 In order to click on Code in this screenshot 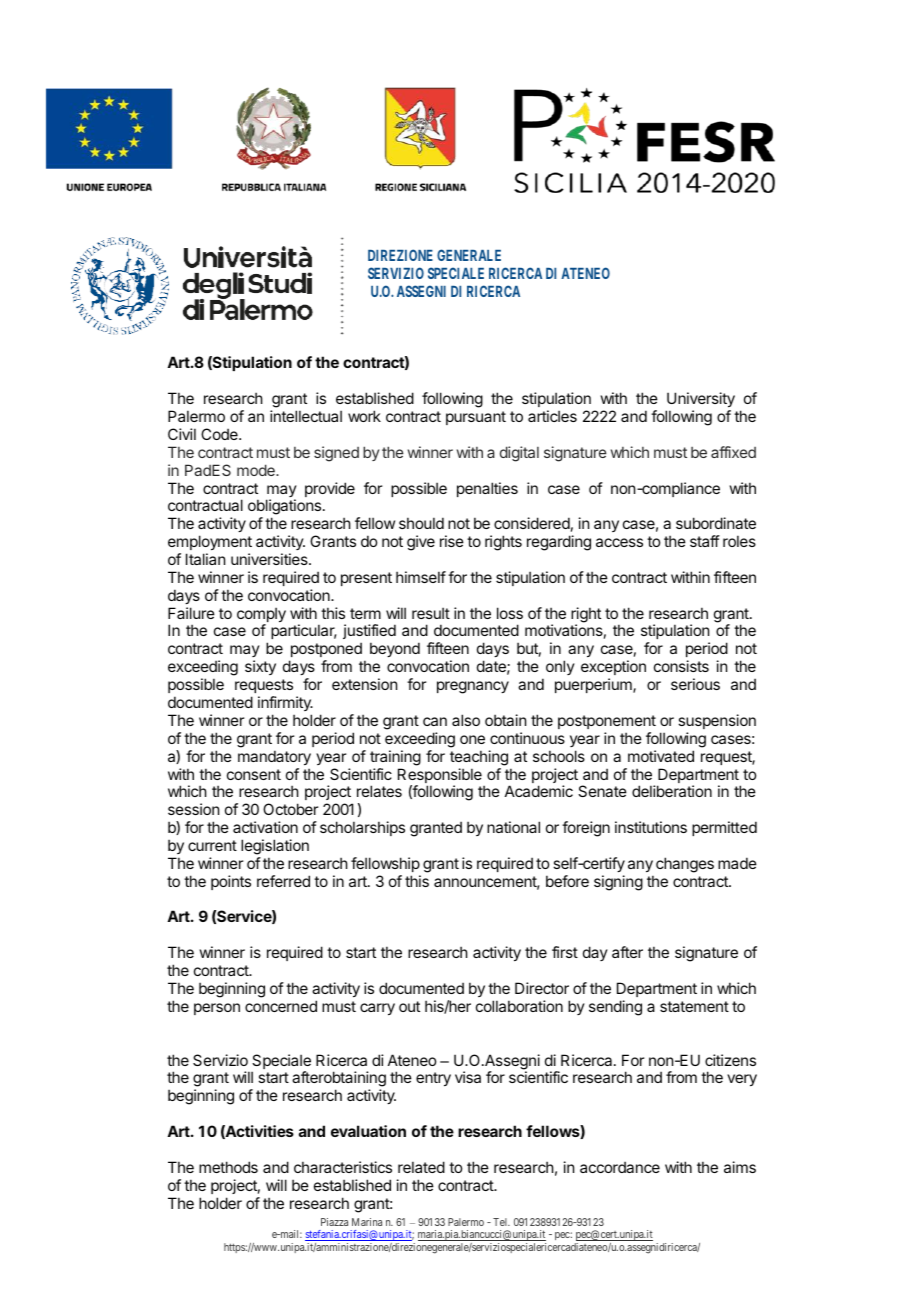, I will do `click(220, 434)`.
